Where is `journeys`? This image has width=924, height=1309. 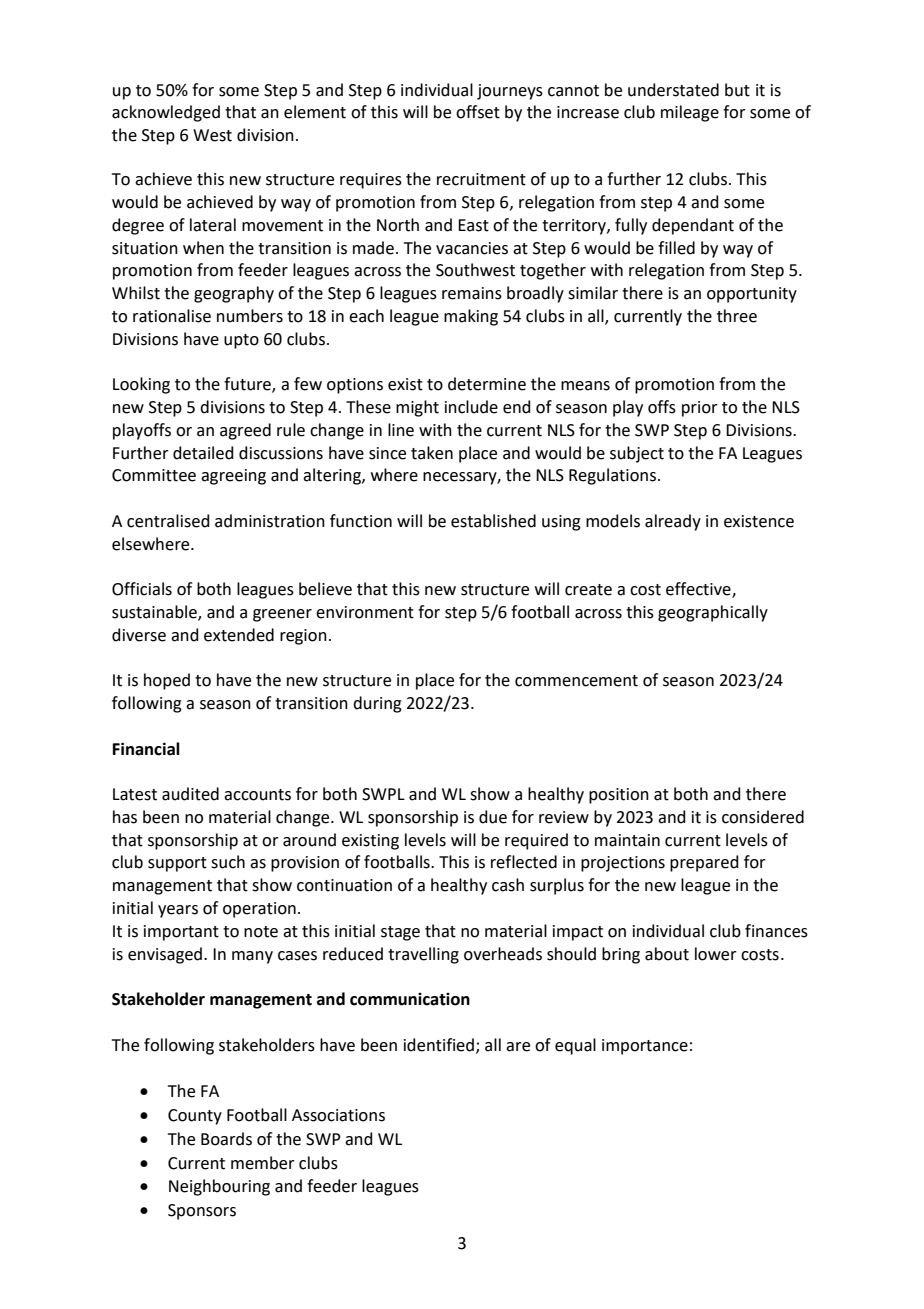 journeys is located at coordinates (510, 92).
